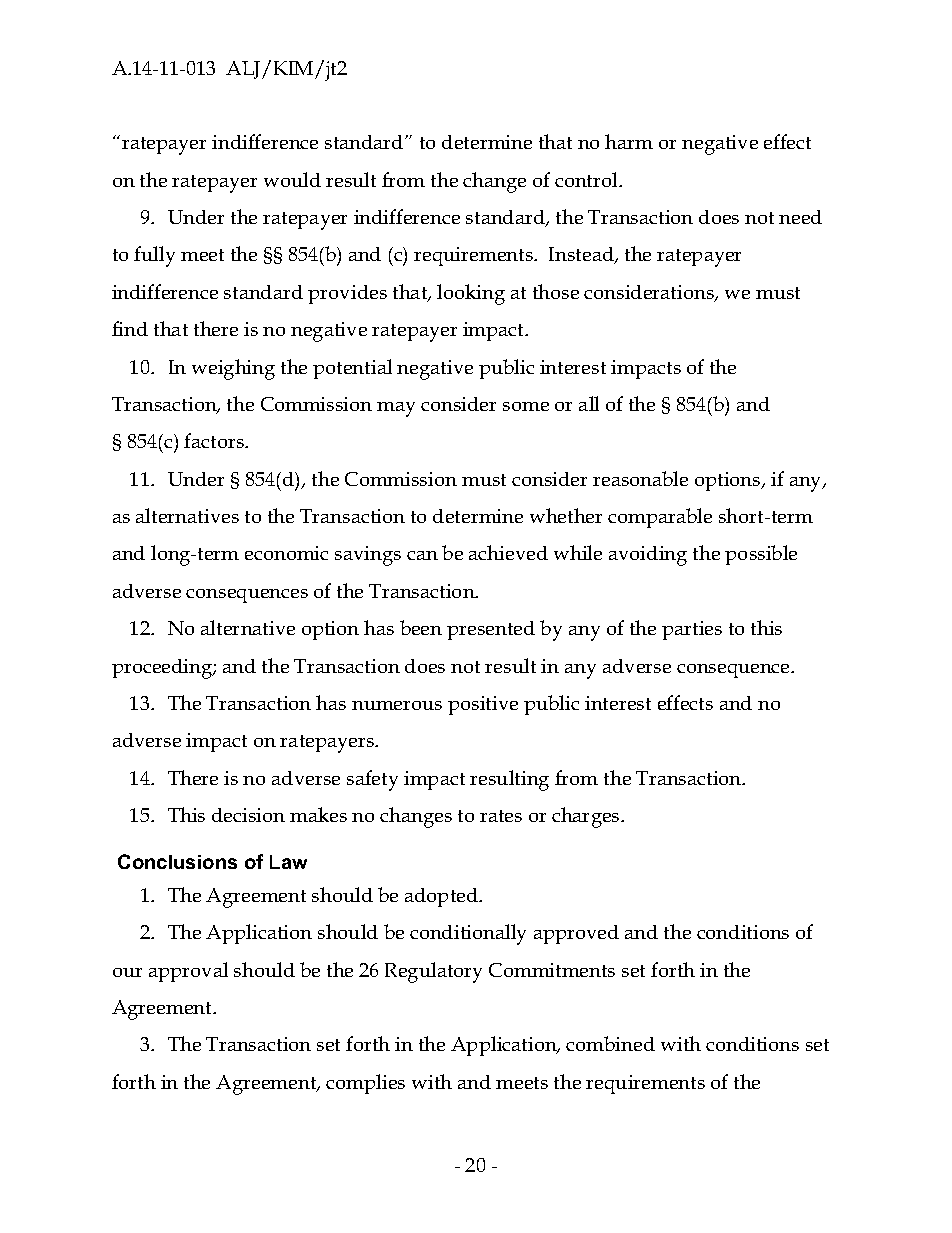 The height and width of the screenshot is (1233, 952). Describe the element at coordinates (629, 141) in the screenshot. I see `harm` at that location.
